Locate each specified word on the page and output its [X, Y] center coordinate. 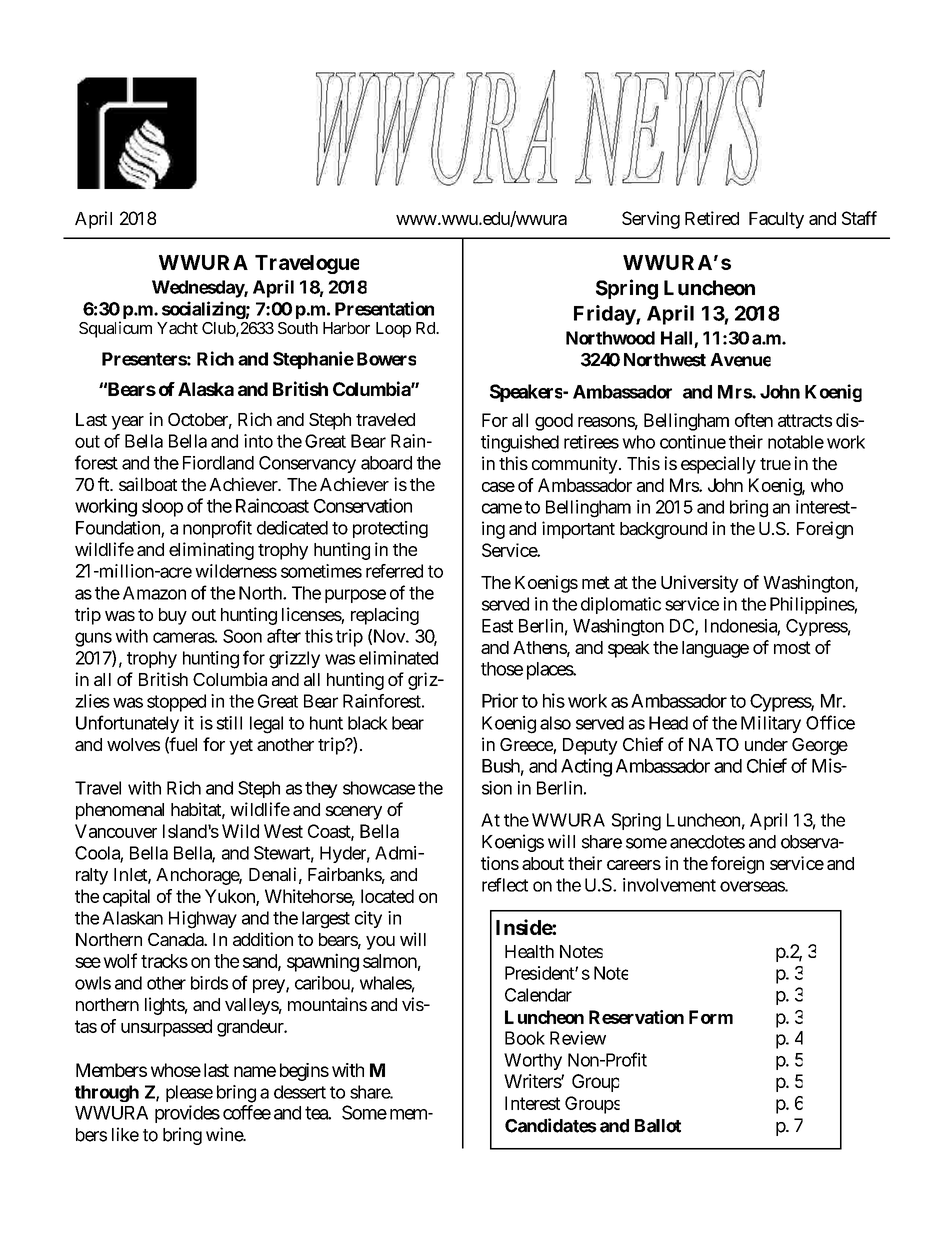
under [766, 744]
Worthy [533, 1061]
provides [187, 1114]
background [663, 530]
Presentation [384, 308]
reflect [505, 885]
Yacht [177, 328]
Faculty [776, 220]
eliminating [211, 551]
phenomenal [120, 811]
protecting [390, 529]
